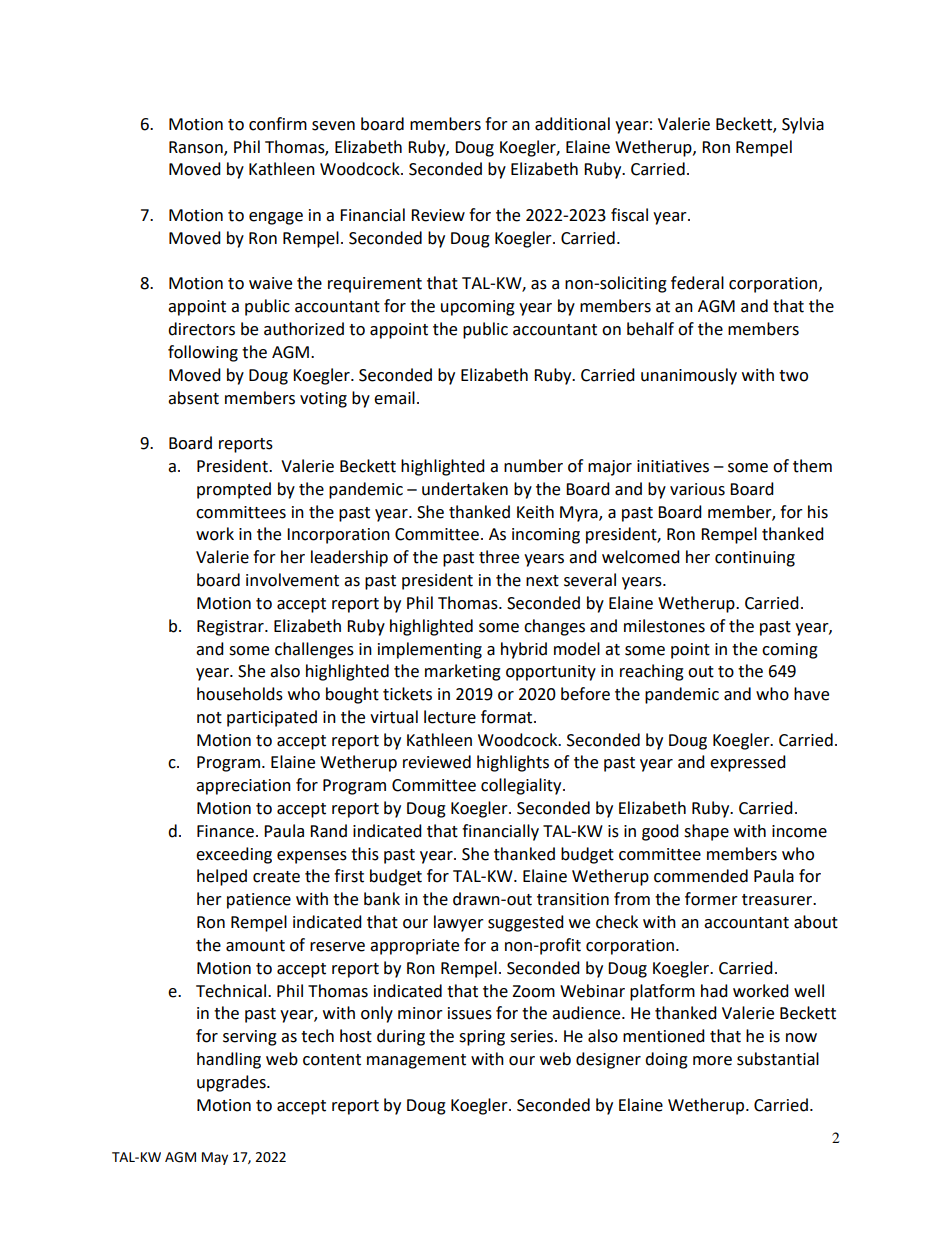 The height and width of the document is (1233, 952). What do you see at coordinates (711, 899) in the document?
I see `former` at bounding box center [711, 899].
